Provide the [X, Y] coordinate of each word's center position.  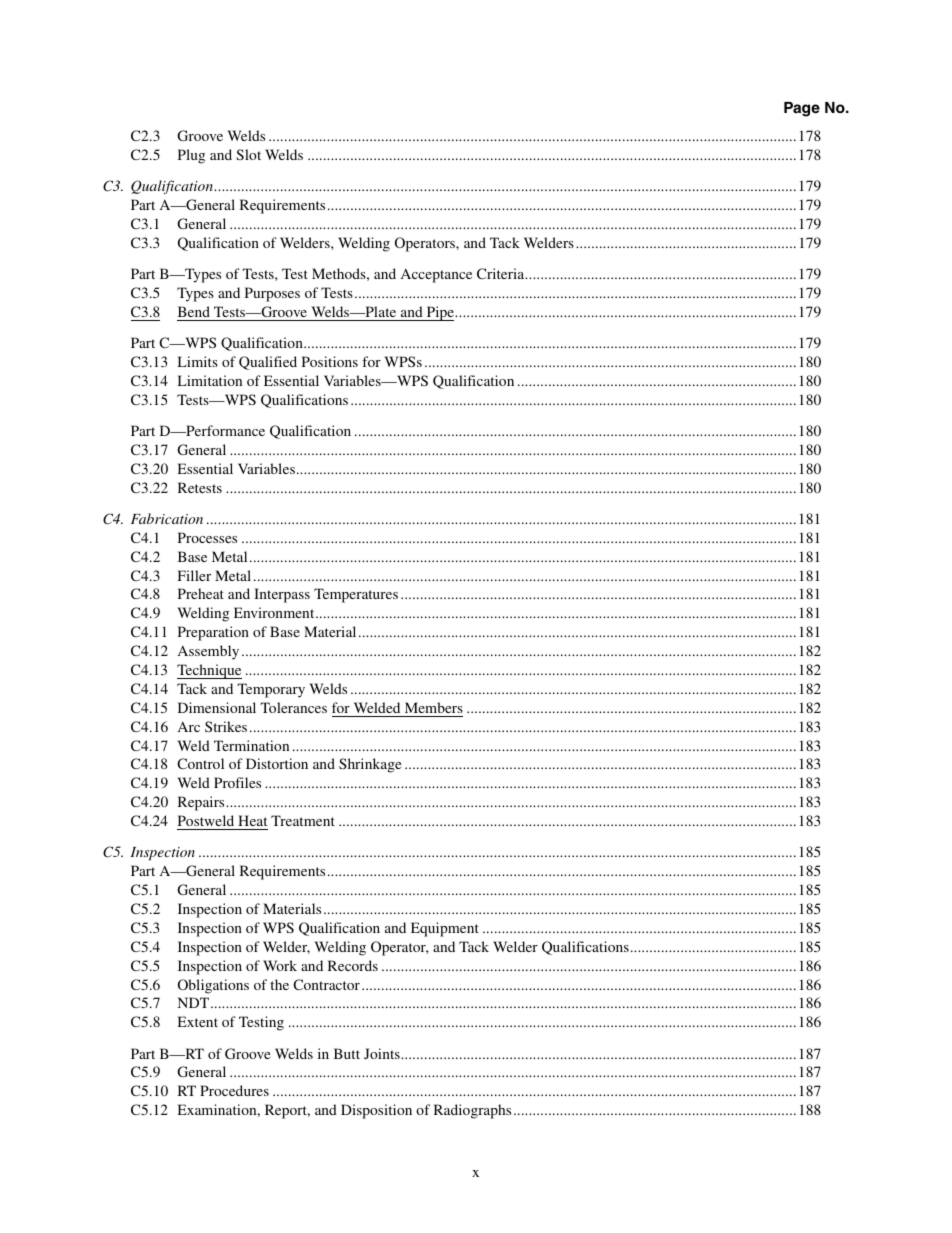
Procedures [234, 1090]
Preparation [213, 633]
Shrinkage [370, 765]
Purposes [272, 294]
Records [353, 965]
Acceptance [436, 275]
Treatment [303, 820]
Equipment [445, 929]
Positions [330, 361]
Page [802, 109]
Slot [248, 154]
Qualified [268, 363]
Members [434, 707]
